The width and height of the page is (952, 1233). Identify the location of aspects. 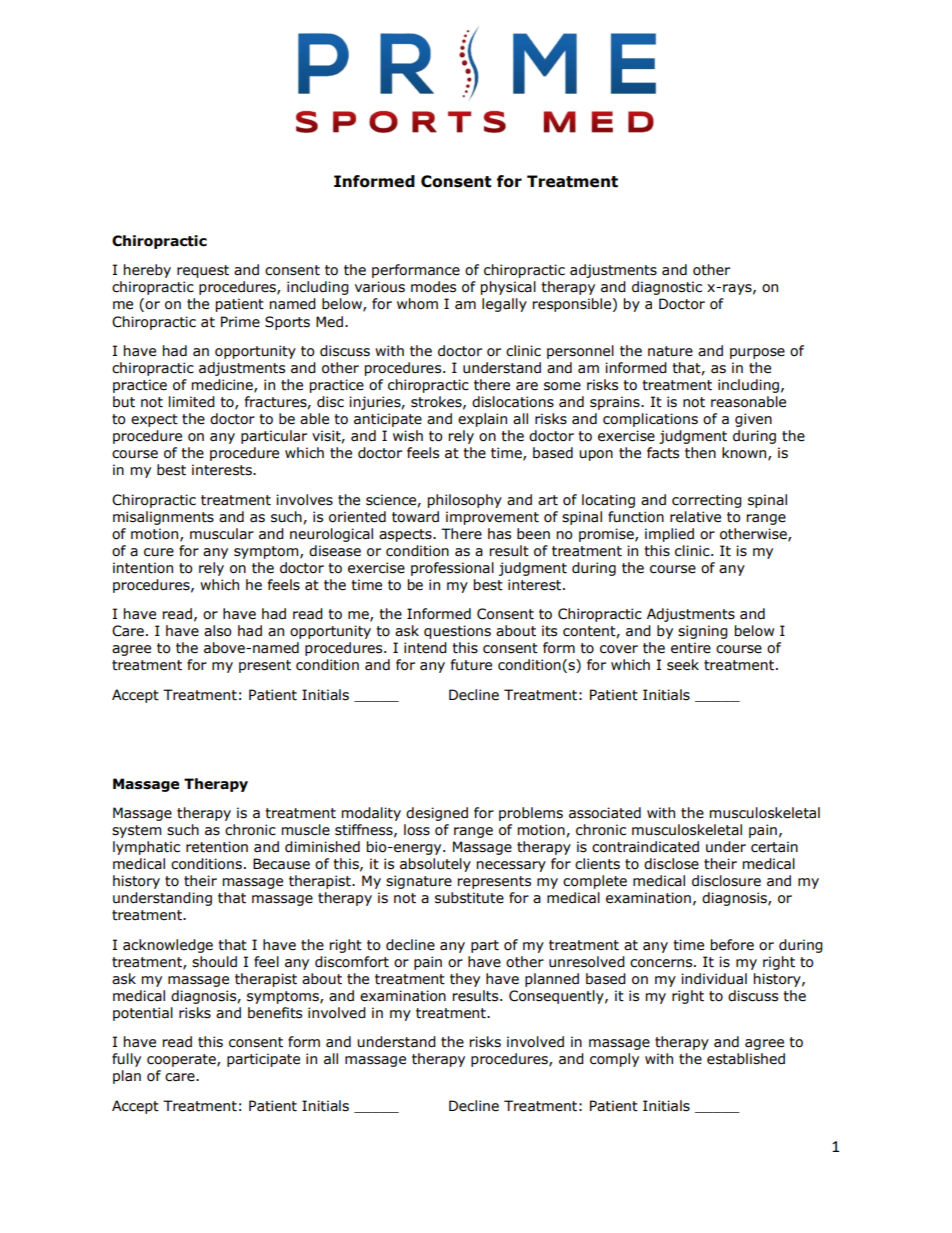
(406, 535).
